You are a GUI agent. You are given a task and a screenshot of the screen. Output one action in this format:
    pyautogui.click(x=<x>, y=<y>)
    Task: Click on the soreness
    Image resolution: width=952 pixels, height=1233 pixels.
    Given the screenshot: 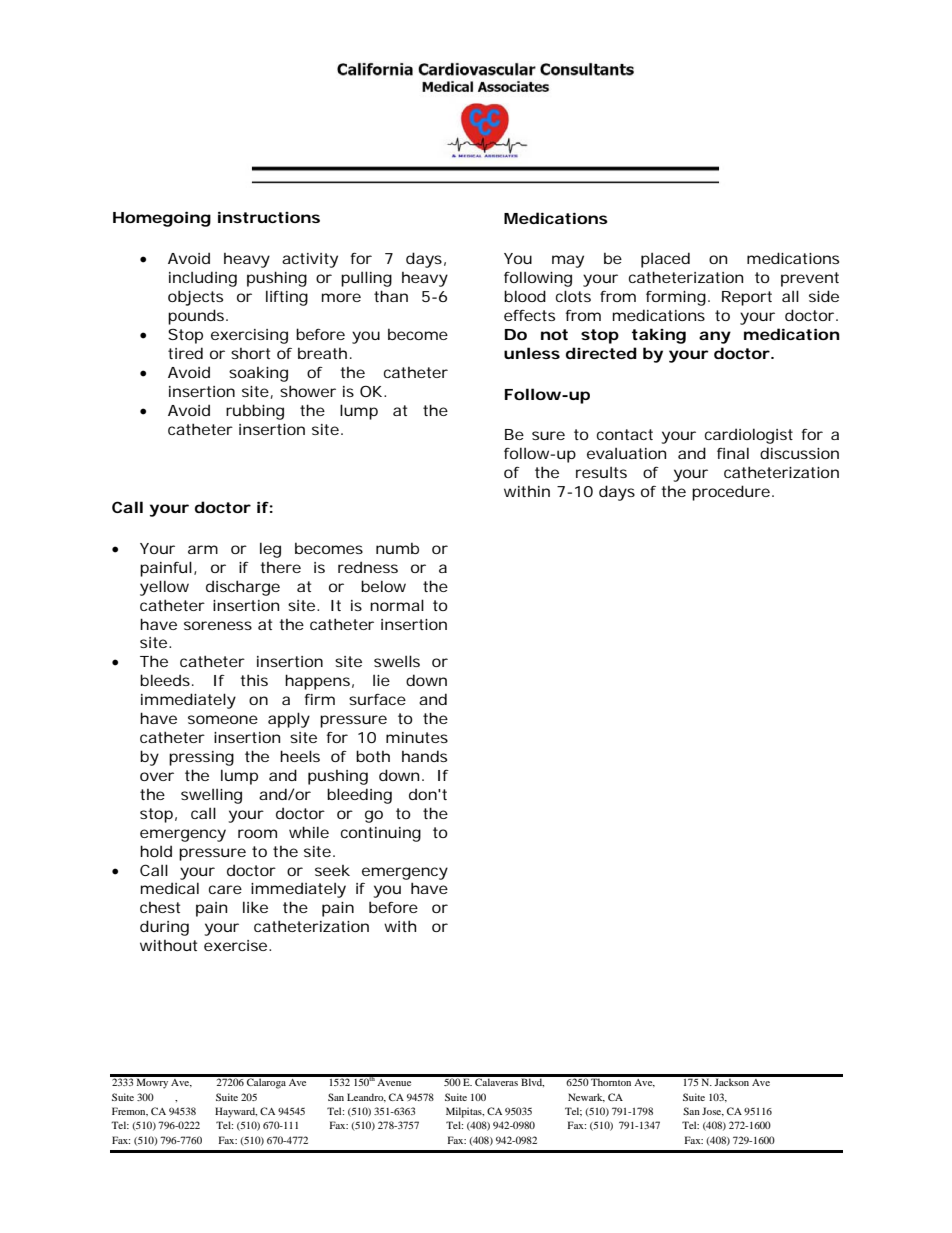 What is the action you would take?
    pyautogui.click(x=218, y=625)
